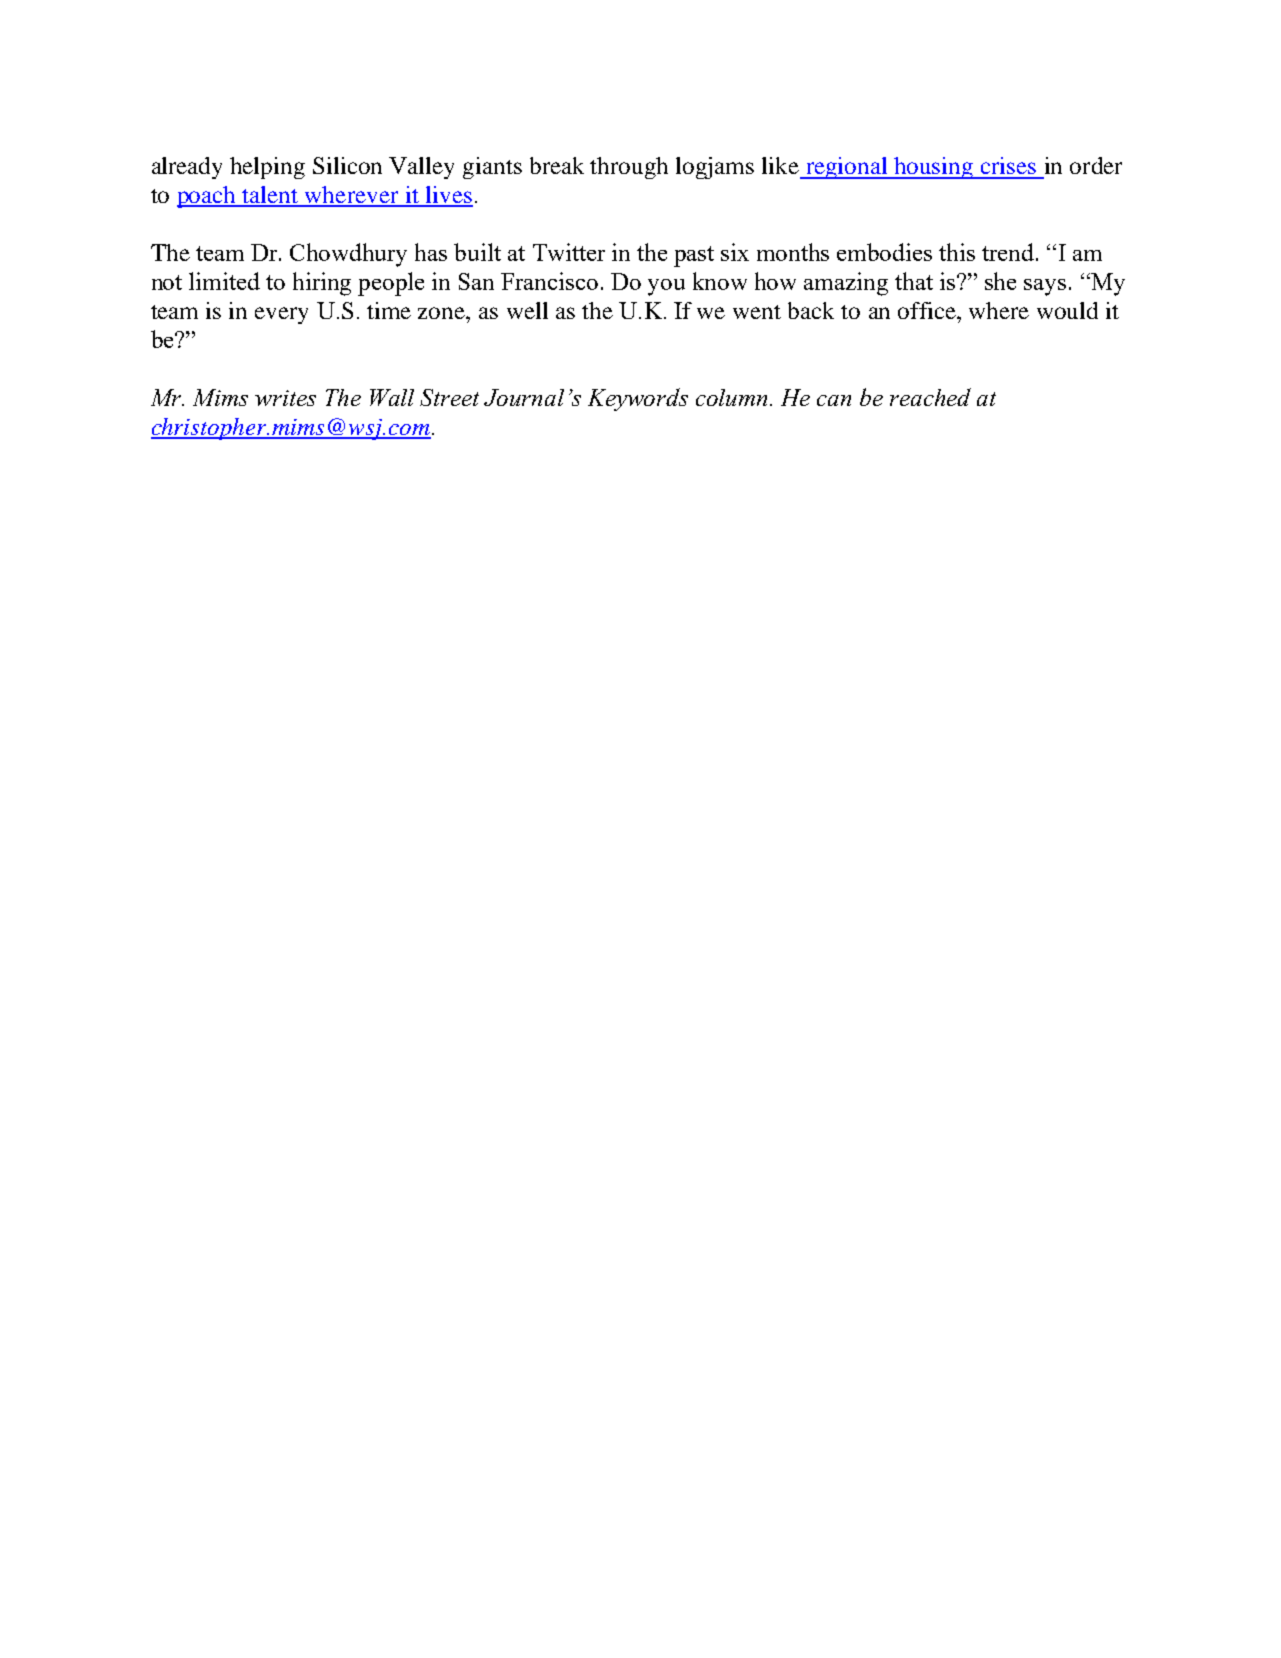 The width and height of the page is (1281, 1658). Describe the element at coordinates (527, 310) in the page. I see `well` at that location.
